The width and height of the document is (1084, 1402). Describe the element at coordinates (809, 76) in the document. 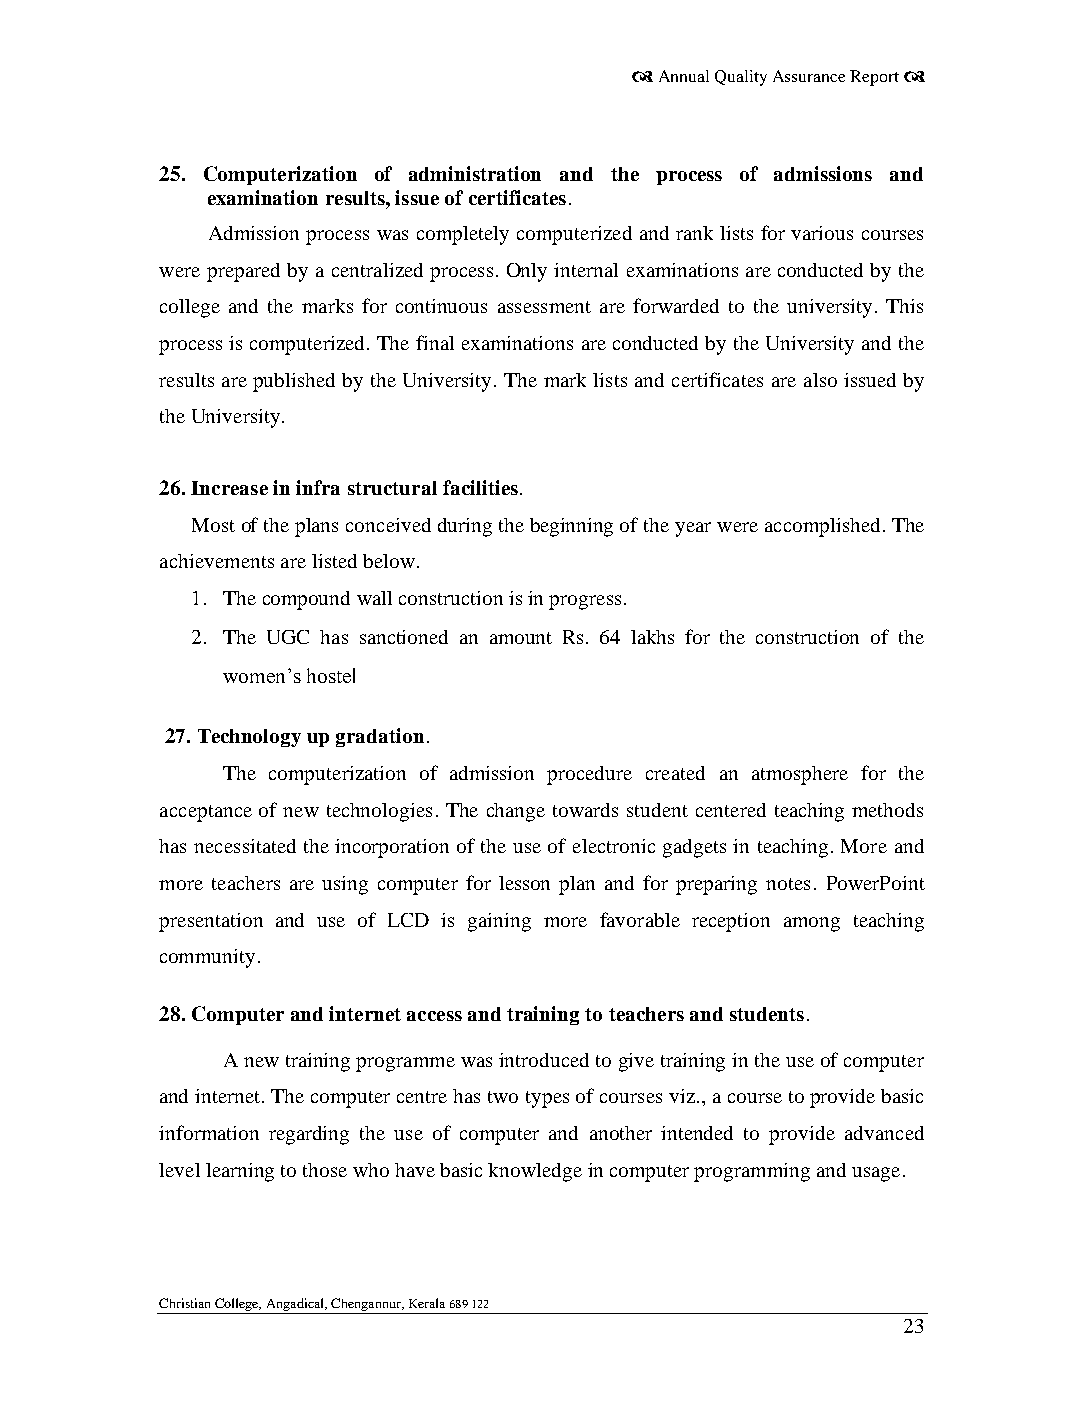

I see `Assurance` at that location.
